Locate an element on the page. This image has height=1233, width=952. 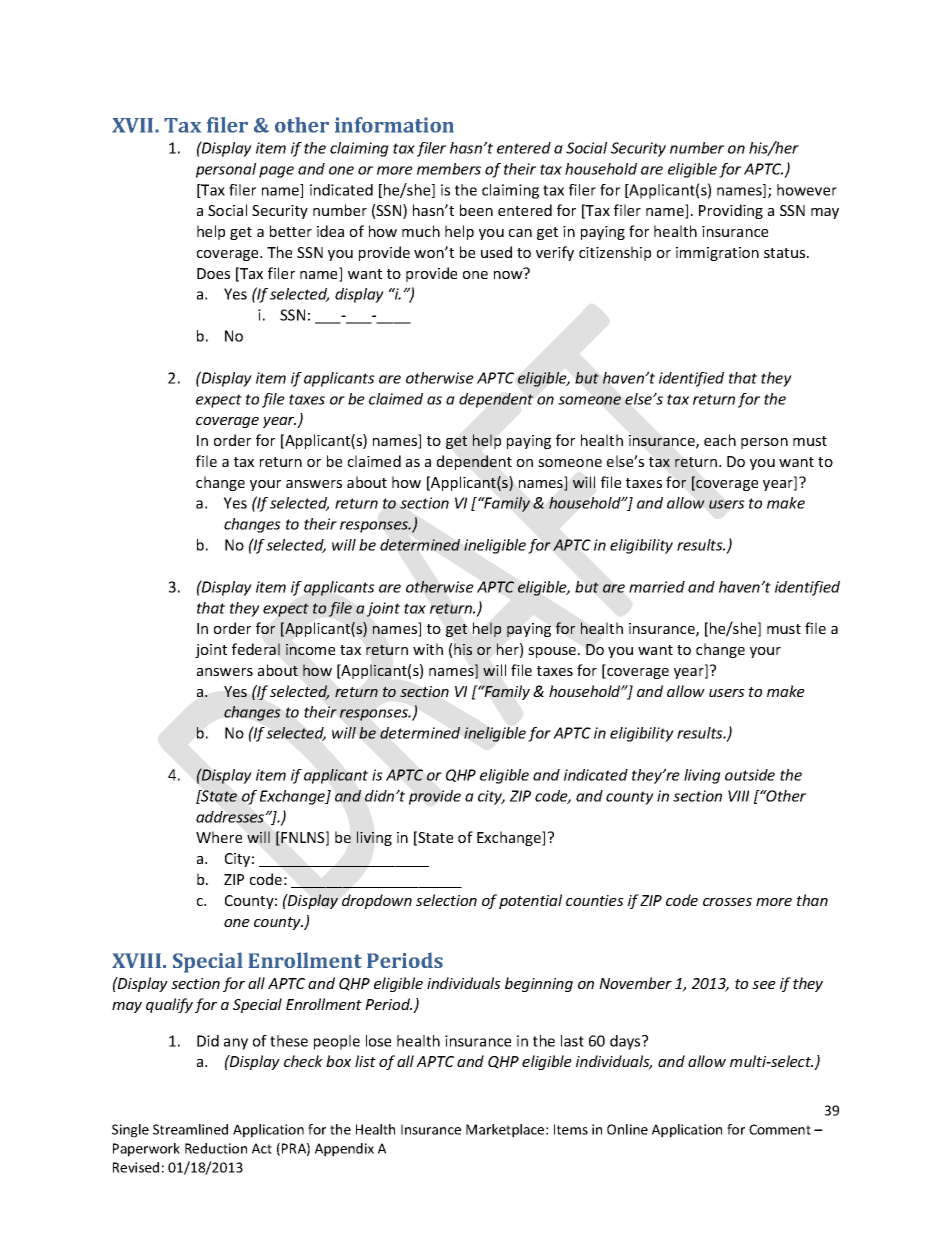
members is located at coordinates (449, 169).
